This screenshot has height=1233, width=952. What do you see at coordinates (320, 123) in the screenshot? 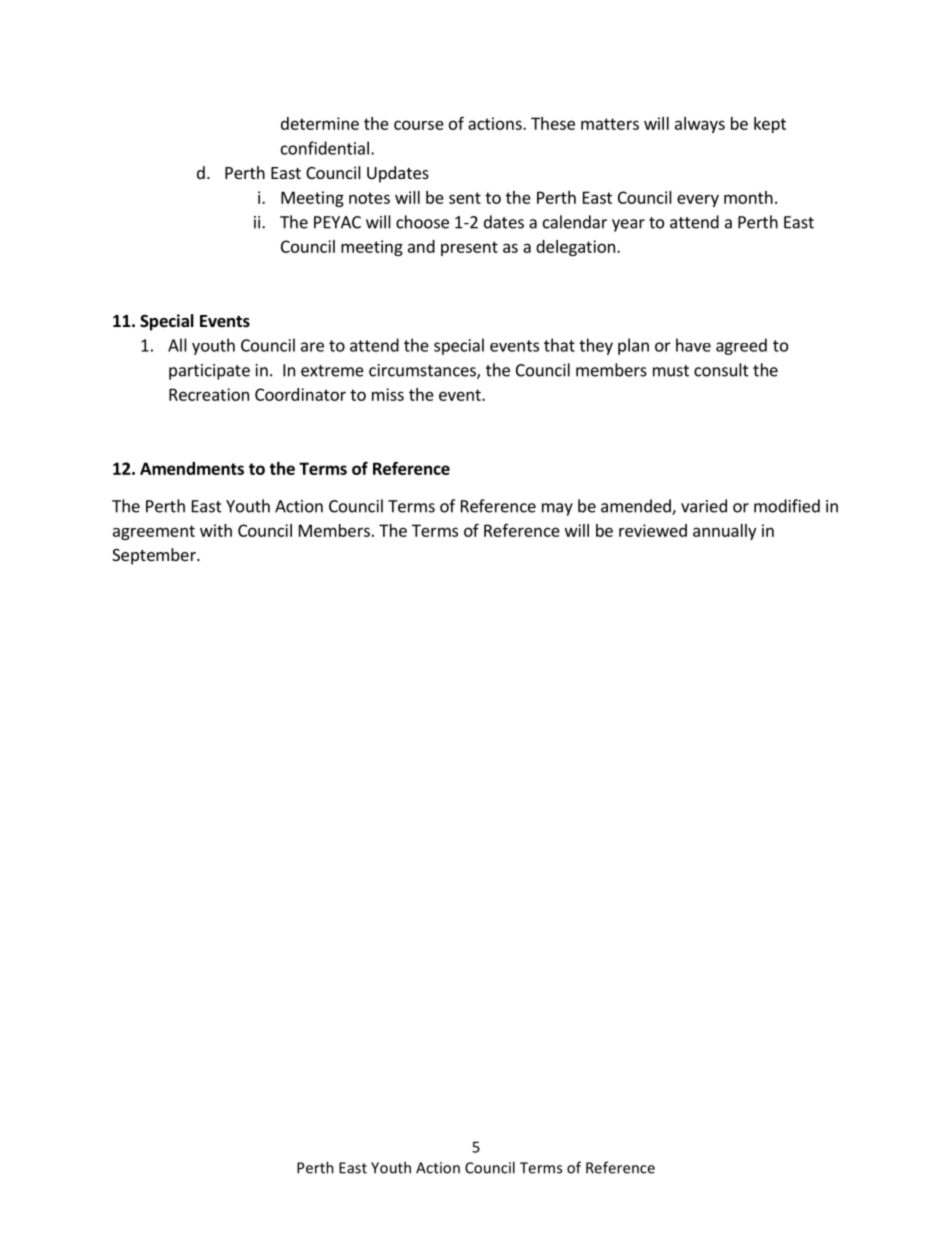
I see `determine` at bounding box center [320, 123].
